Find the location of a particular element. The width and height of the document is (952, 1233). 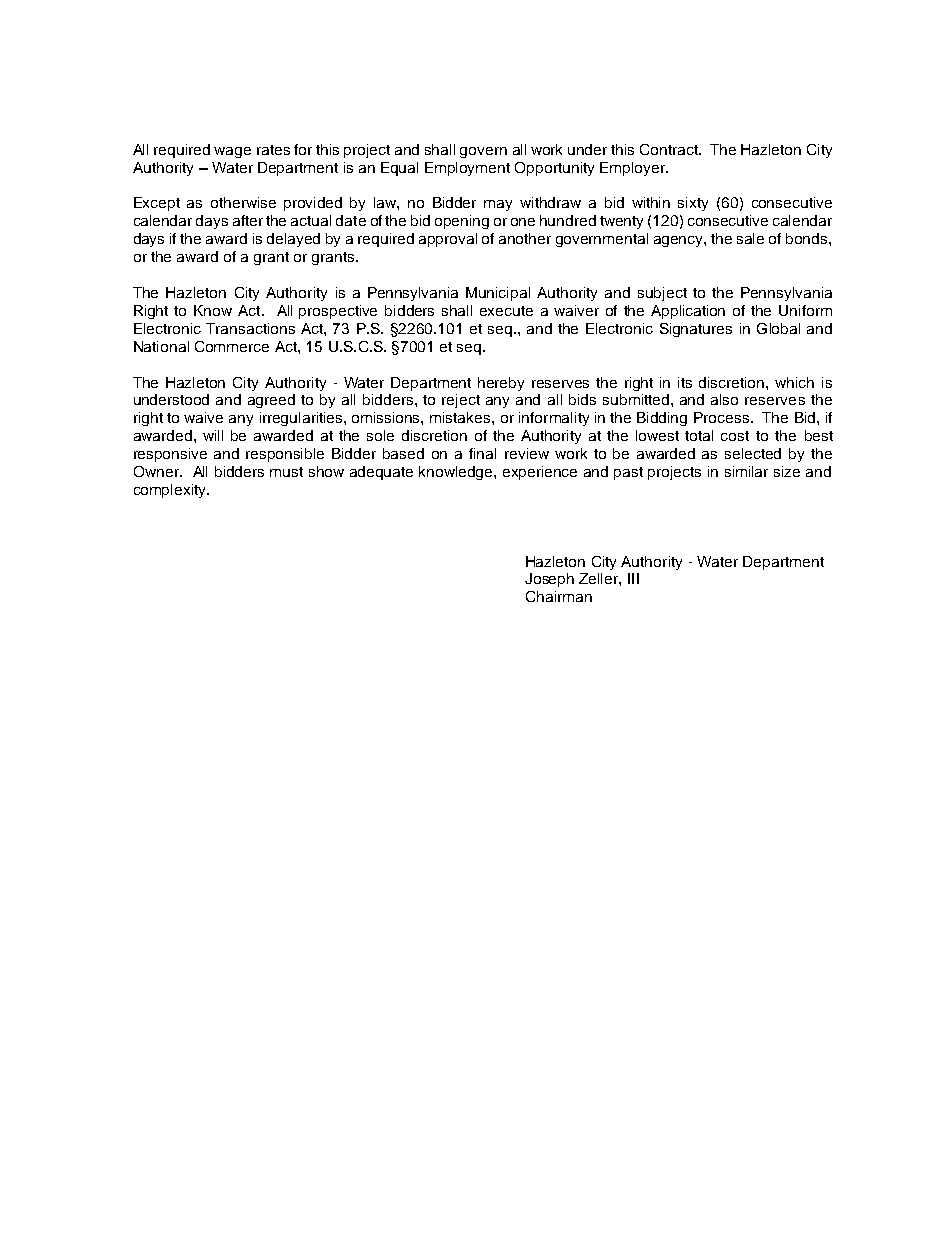

Joseph is located at coordinates (549, 580).
